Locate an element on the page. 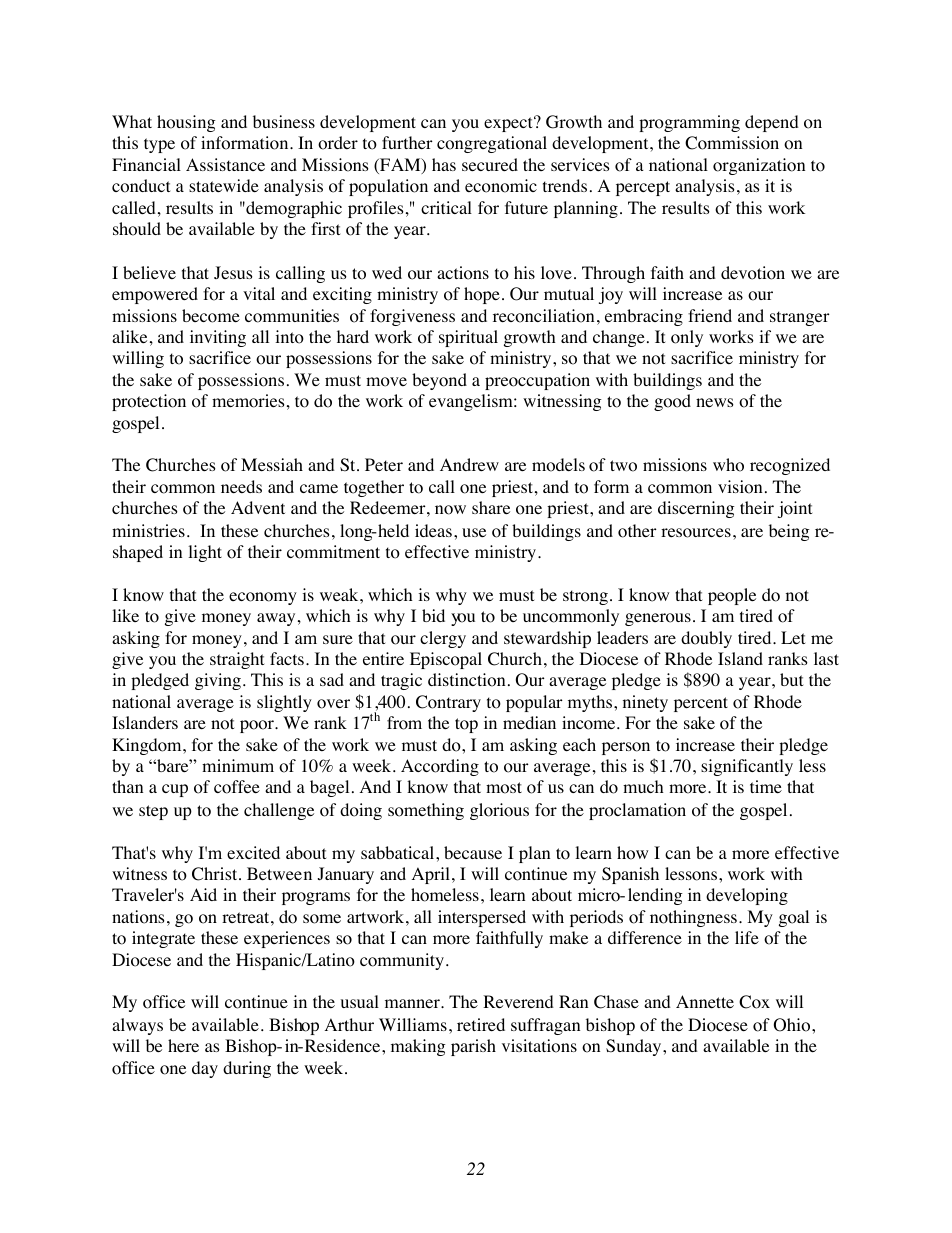 This page has height=1233, width=952. glorious is located at coordinates (499, 811).
